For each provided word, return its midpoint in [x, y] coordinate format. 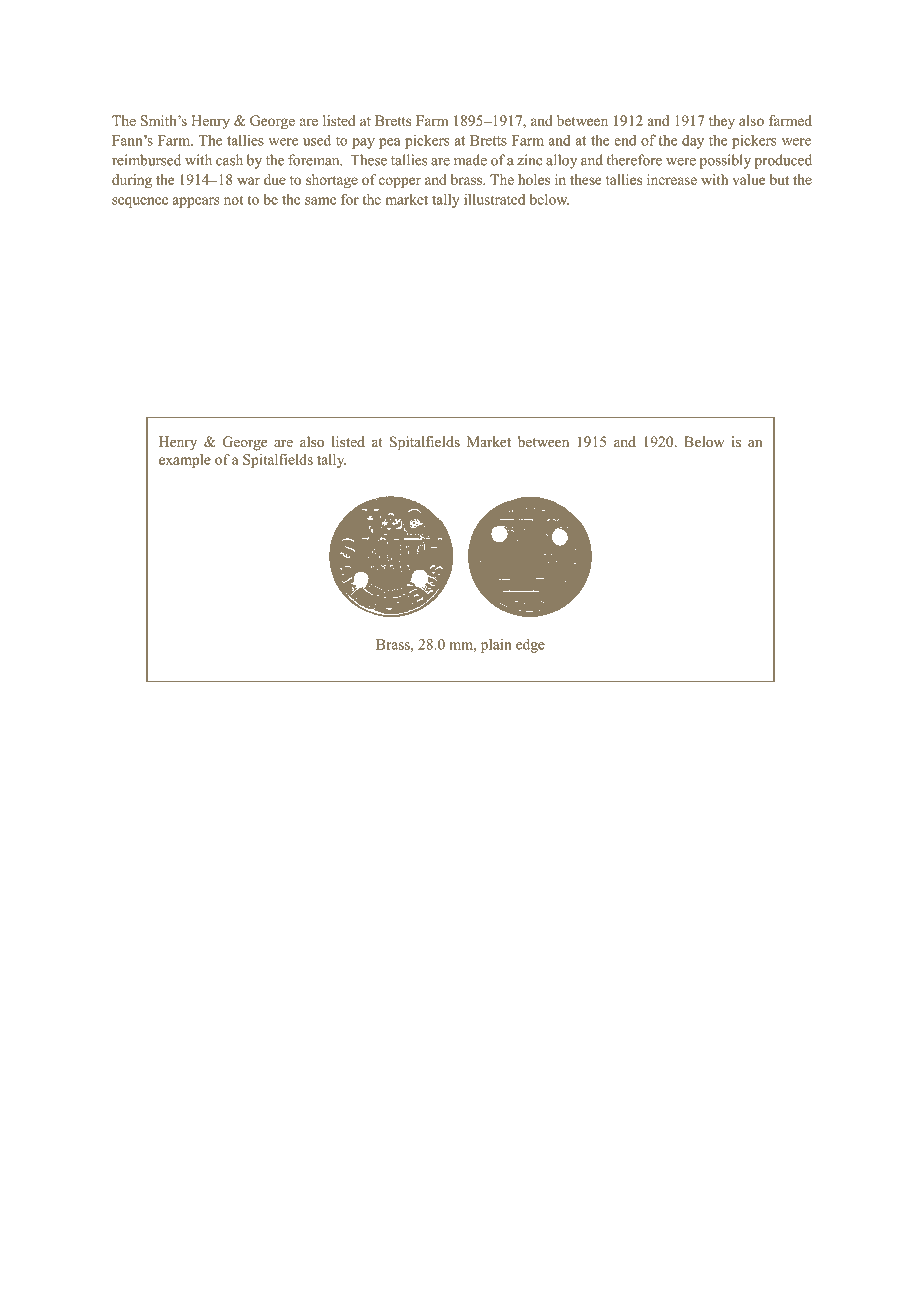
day [693, 142]
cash [229, 160]
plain [496, 645]
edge [530, 645]
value [749, 179]
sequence [140, 202]
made [470, 160]
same [320, 201]
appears [196, 202]
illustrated [494, 199]
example [185, 461]
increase [672, 179]
